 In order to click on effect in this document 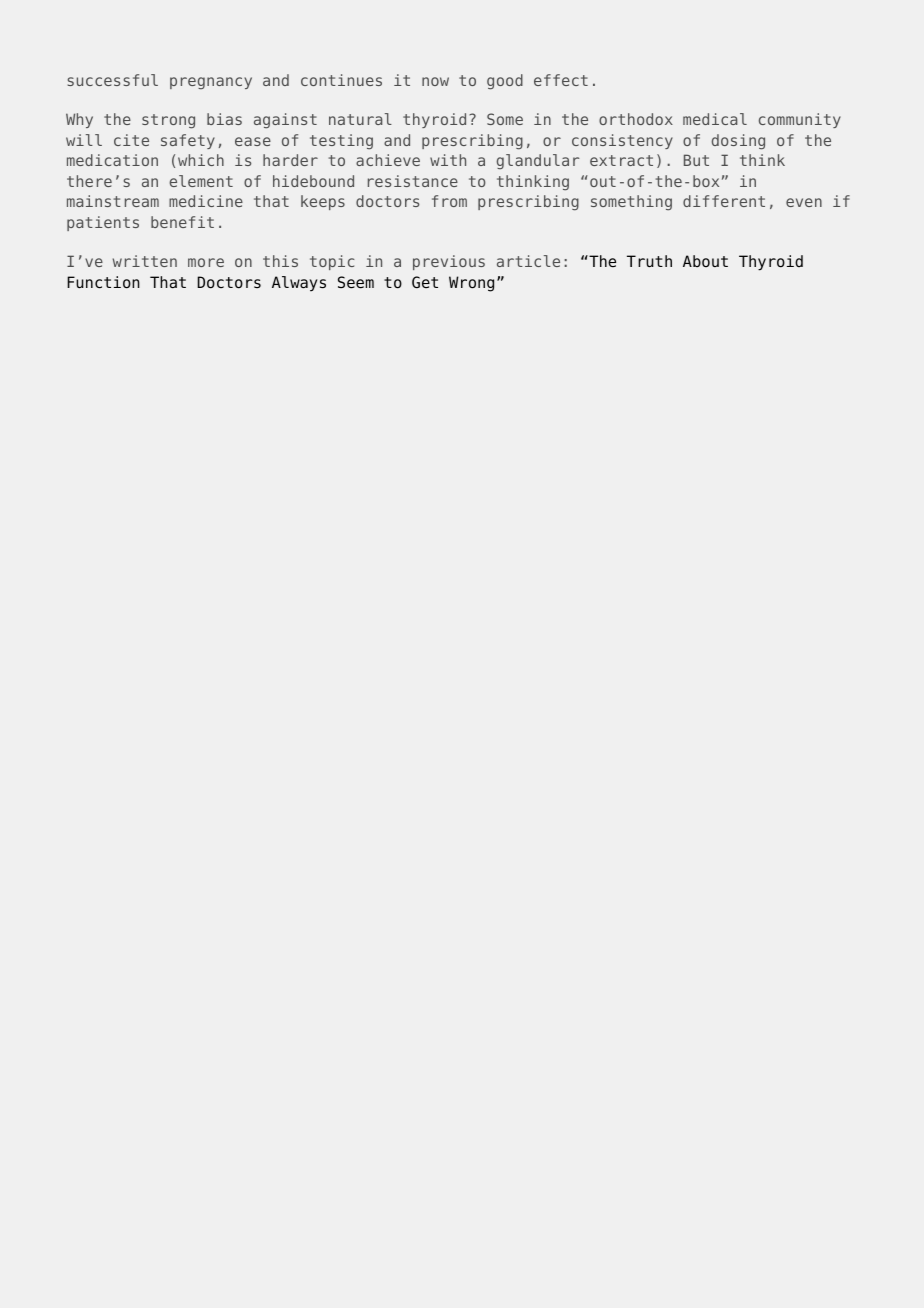, I will do `click(561, 80)`.
